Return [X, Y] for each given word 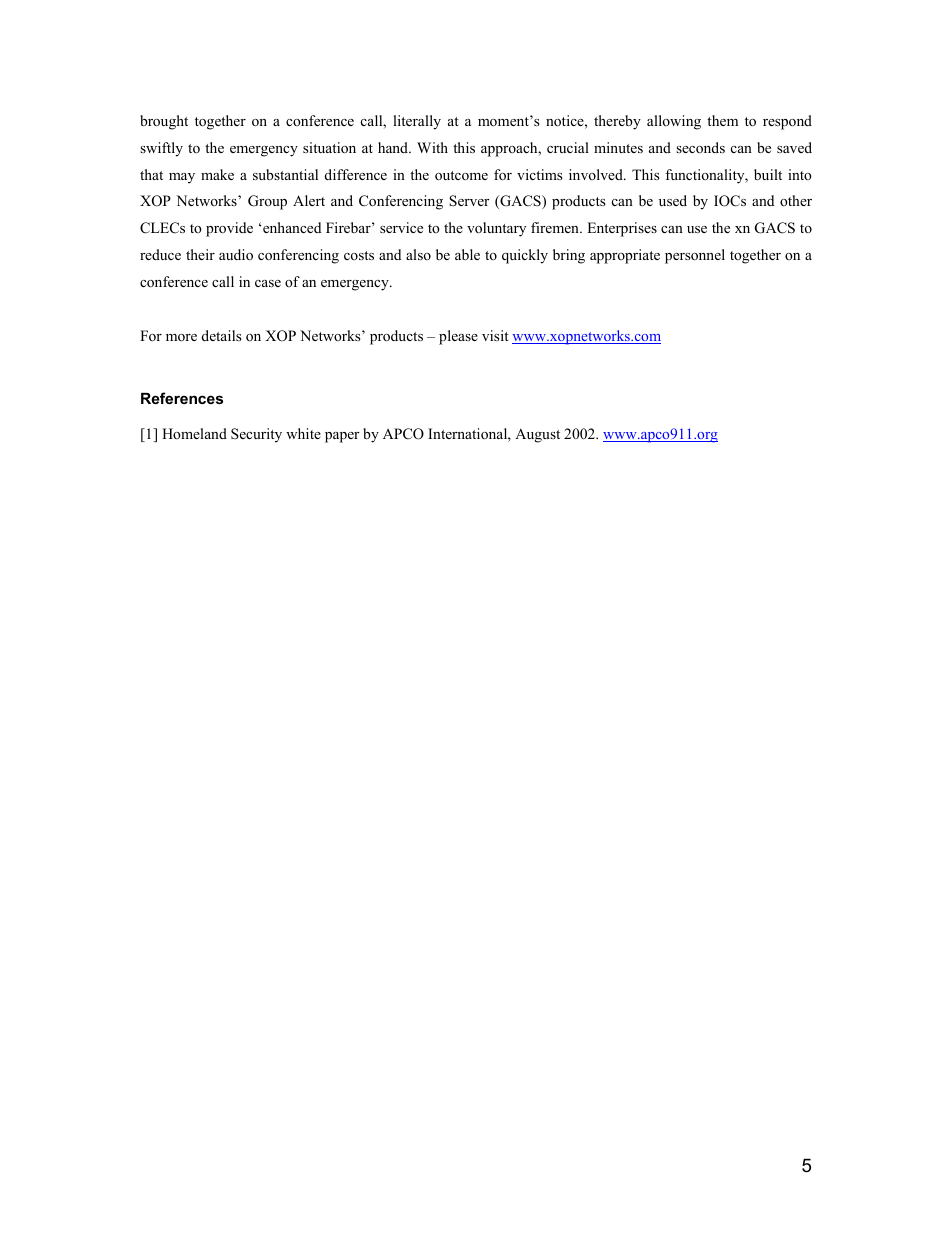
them [722, 120]
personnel [695, 256]
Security [256, 435]
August [537, 435]
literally [417, 122]
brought [164, 122]
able [467, 254]
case [268, 283]
